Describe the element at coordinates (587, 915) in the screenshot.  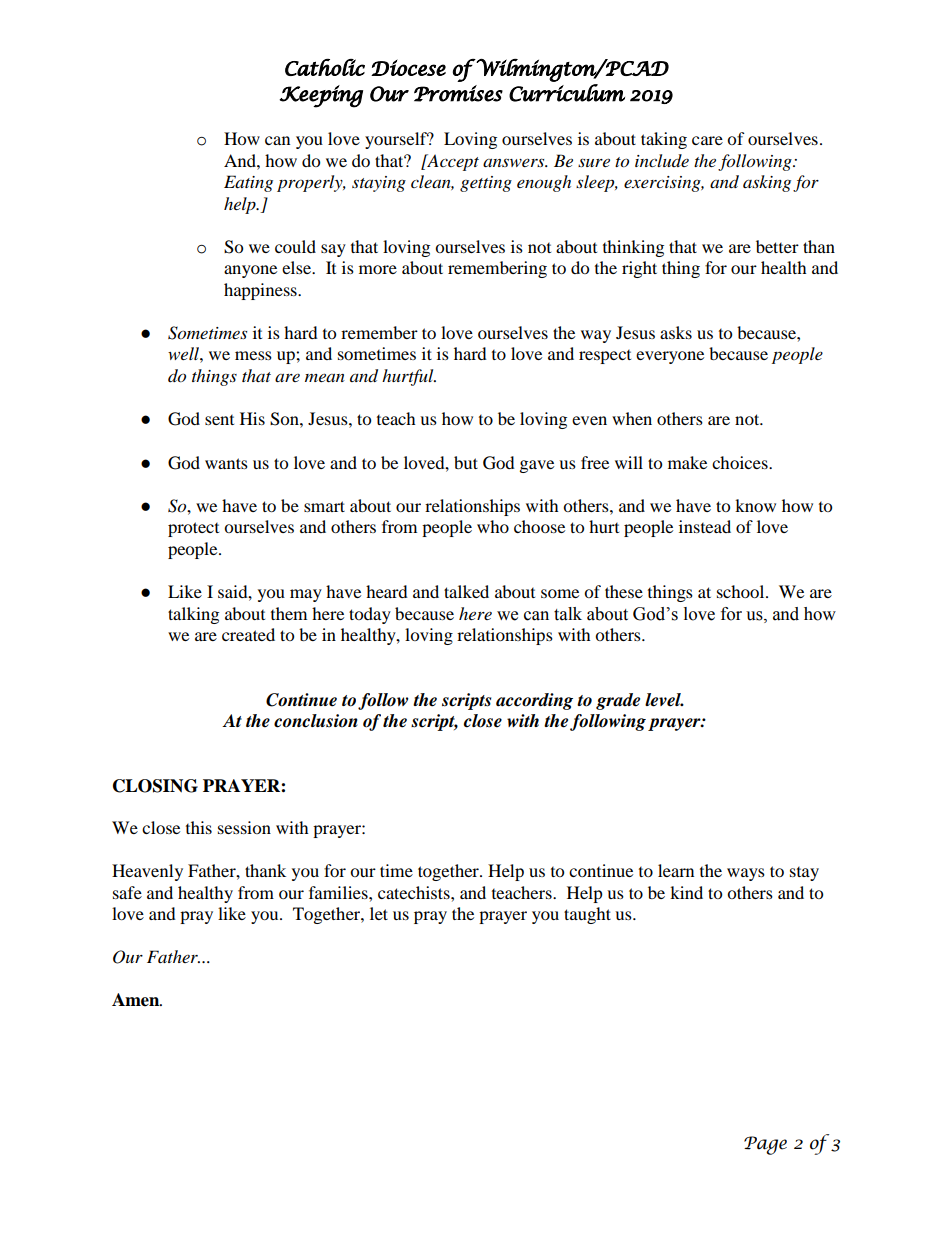
I see `taught` at that location.
